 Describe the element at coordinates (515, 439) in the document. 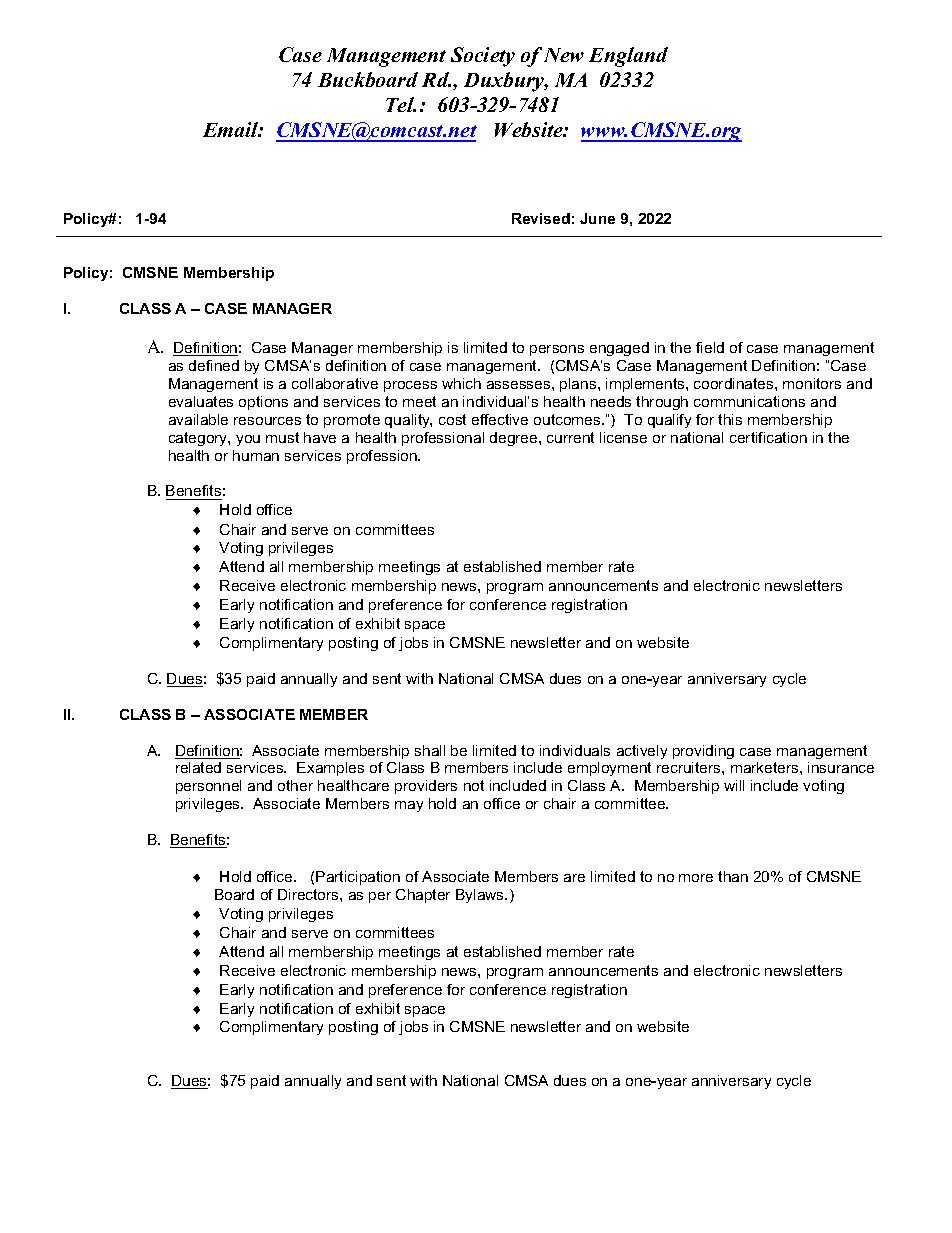

I see `degree` at that location.
